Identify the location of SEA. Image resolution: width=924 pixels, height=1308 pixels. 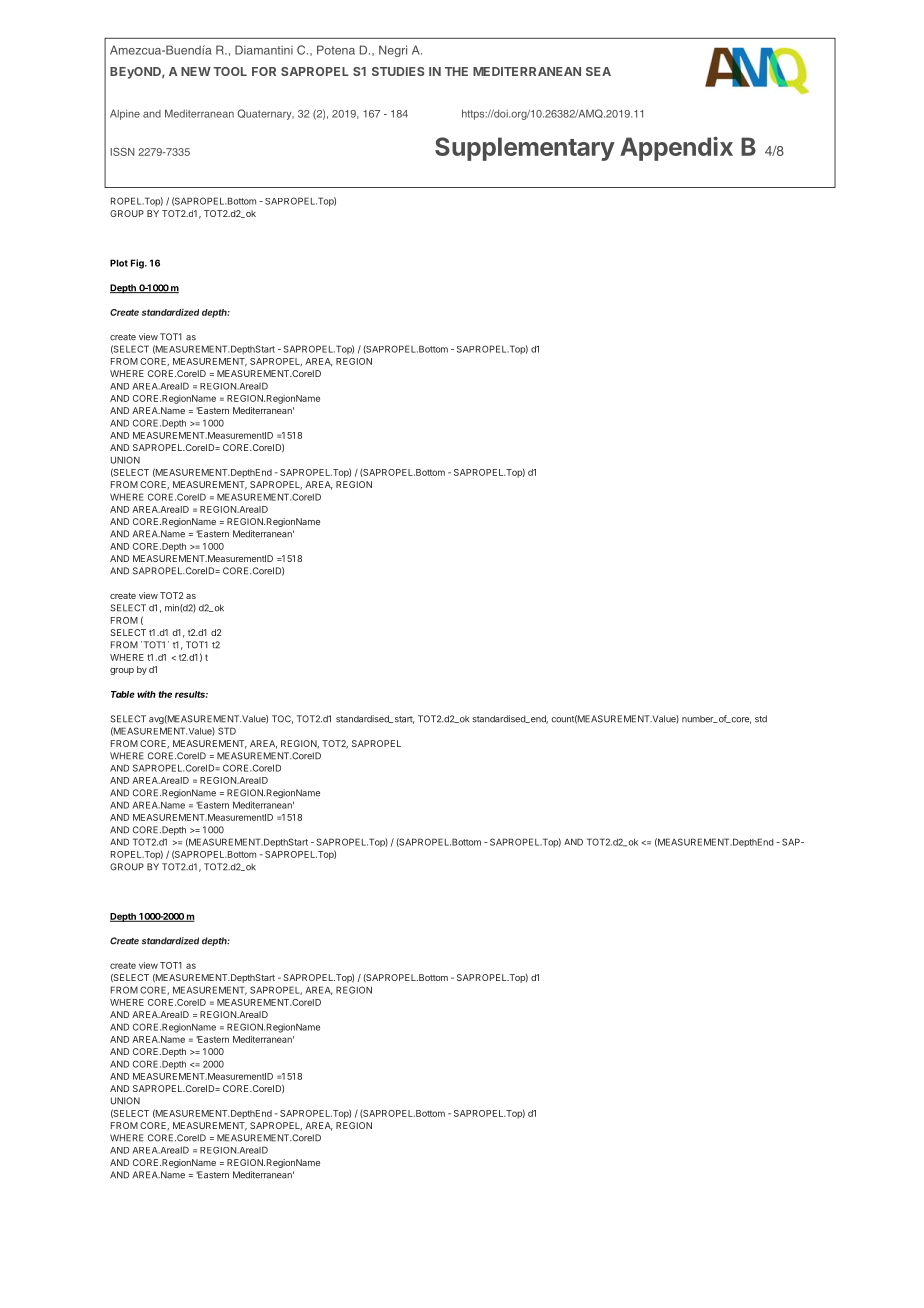
(598, 71).
